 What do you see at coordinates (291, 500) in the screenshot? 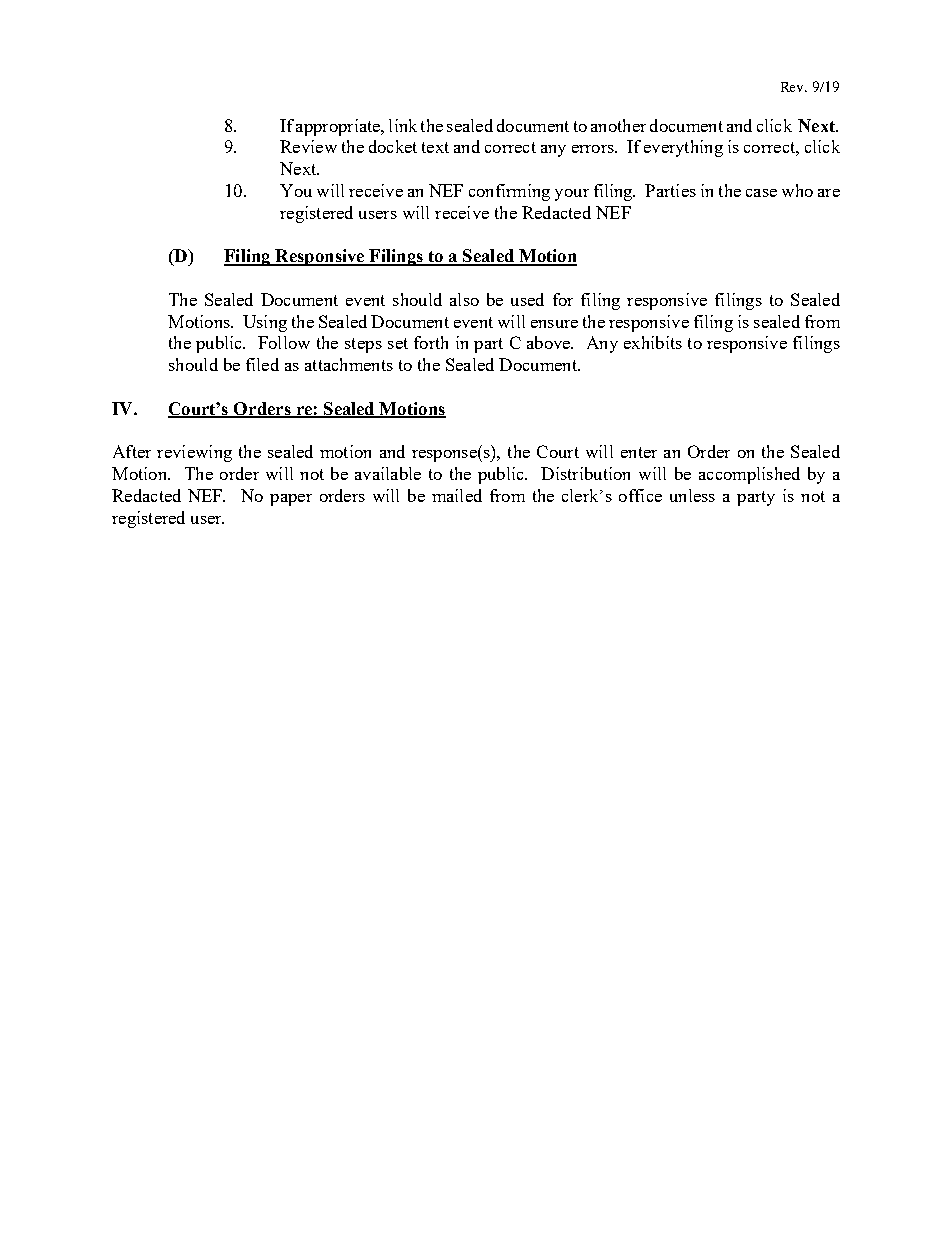
I see `paper` at bounding box center [291, 500].
